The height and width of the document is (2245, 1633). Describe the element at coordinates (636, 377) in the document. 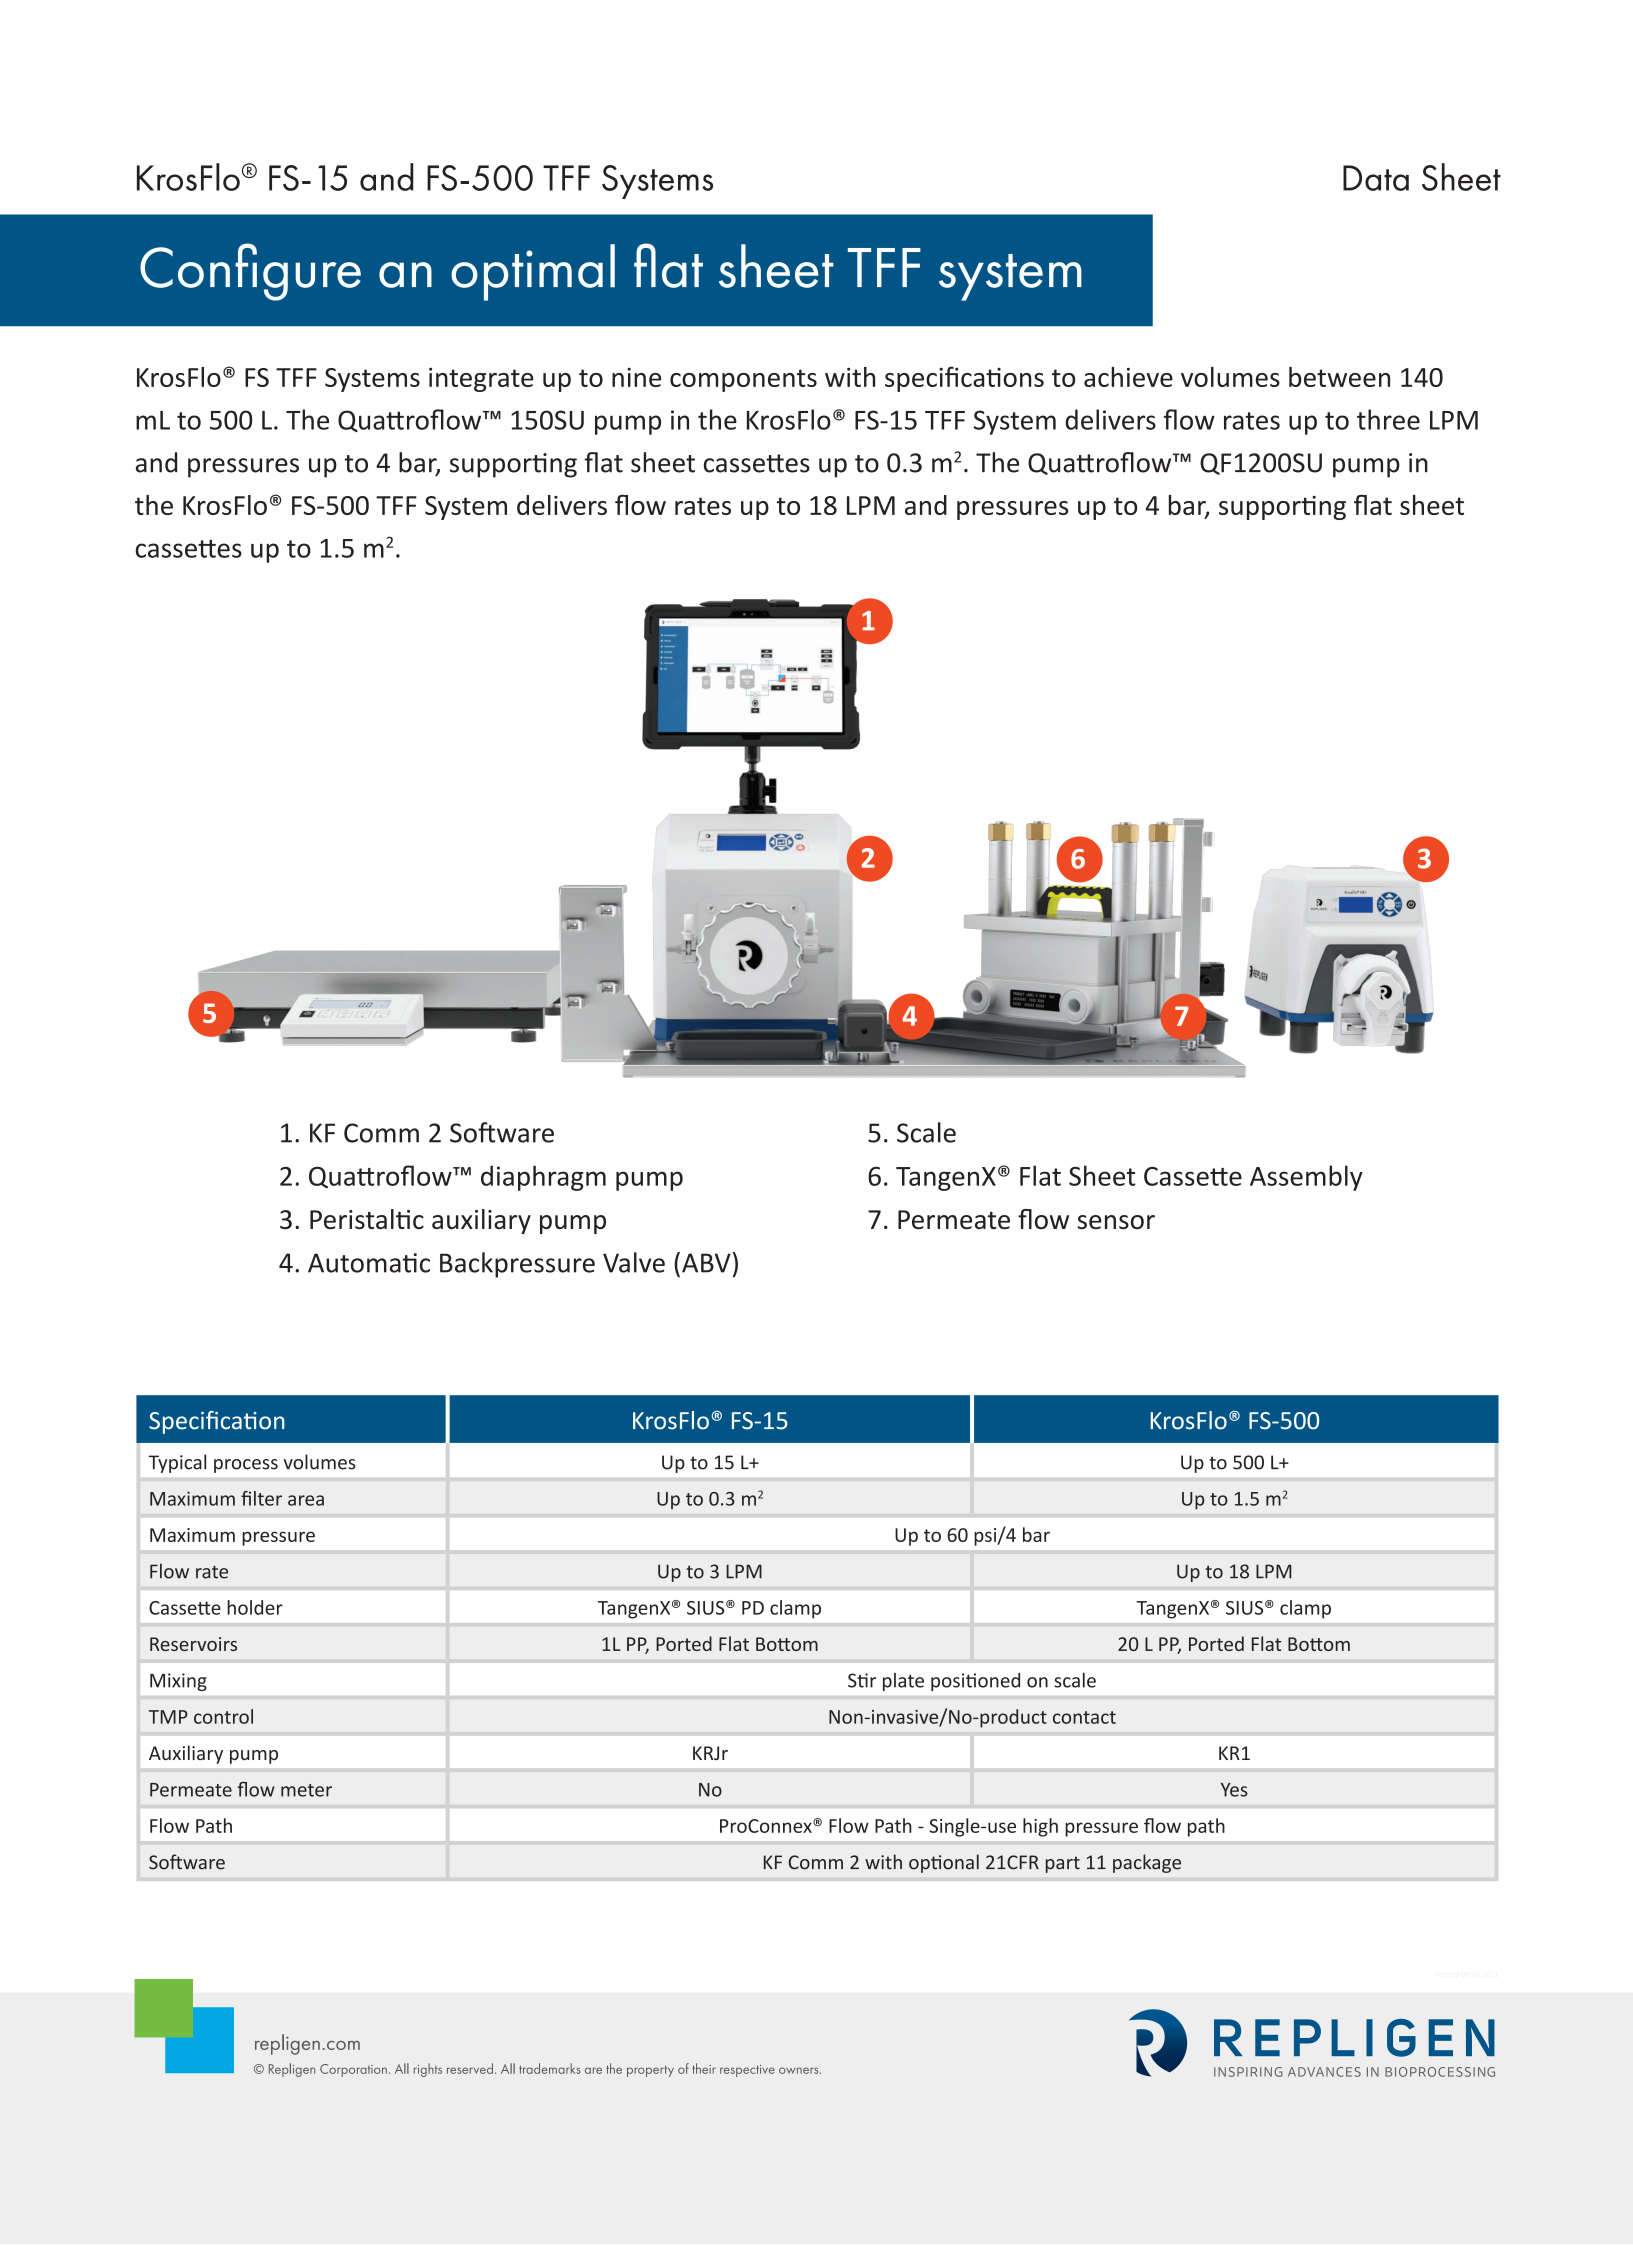

I see `nine` at that location.
